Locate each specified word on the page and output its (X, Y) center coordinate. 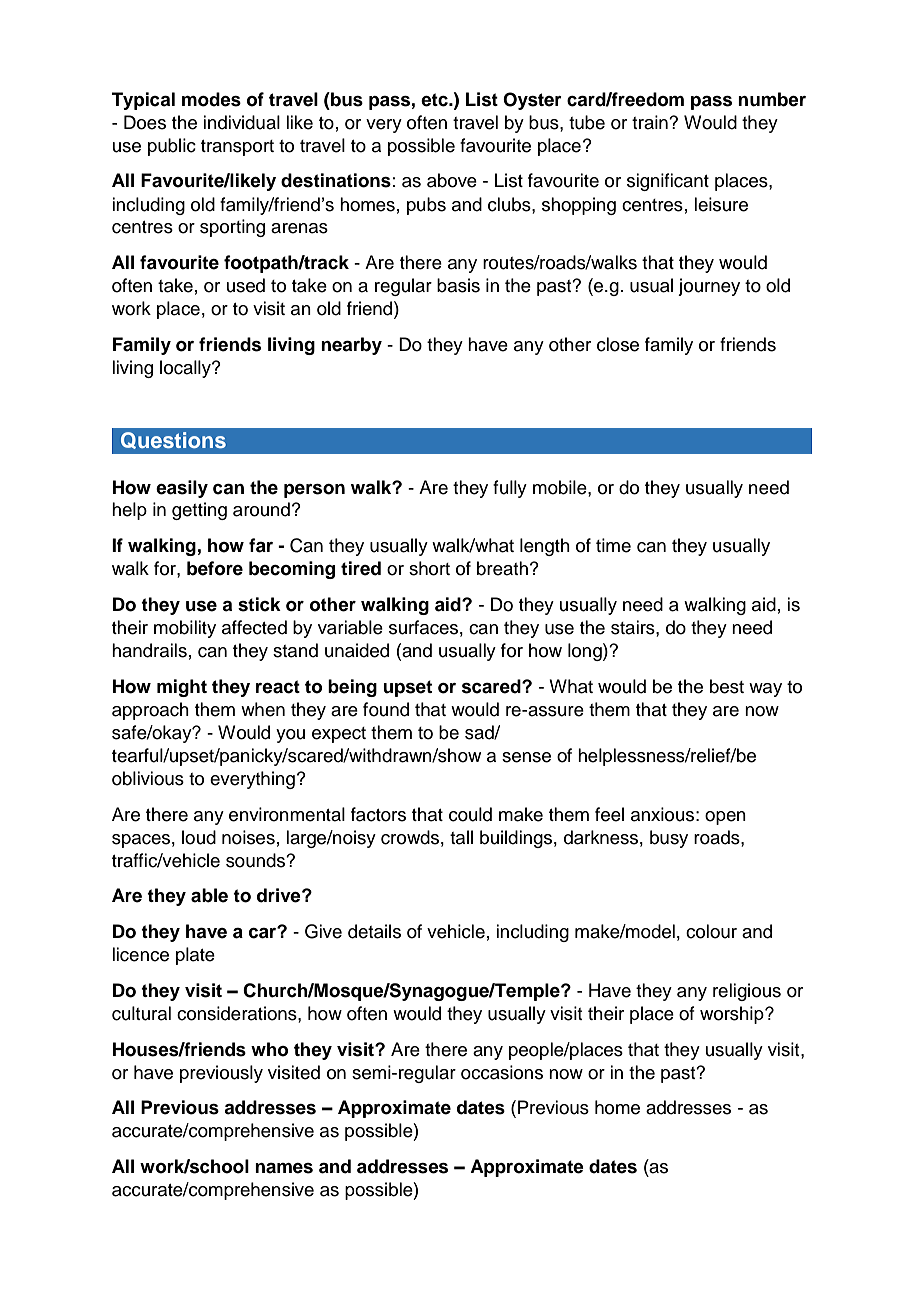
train (651, 122)
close (618, 344)
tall (461, 837)
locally (186, 369)
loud (199, 837)
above (452, 180)
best (727, 686)
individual (241, 122)
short (429, 568)
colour (711, 931)
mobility (185, 629)
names (284, 1168)
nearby (351, 346)
